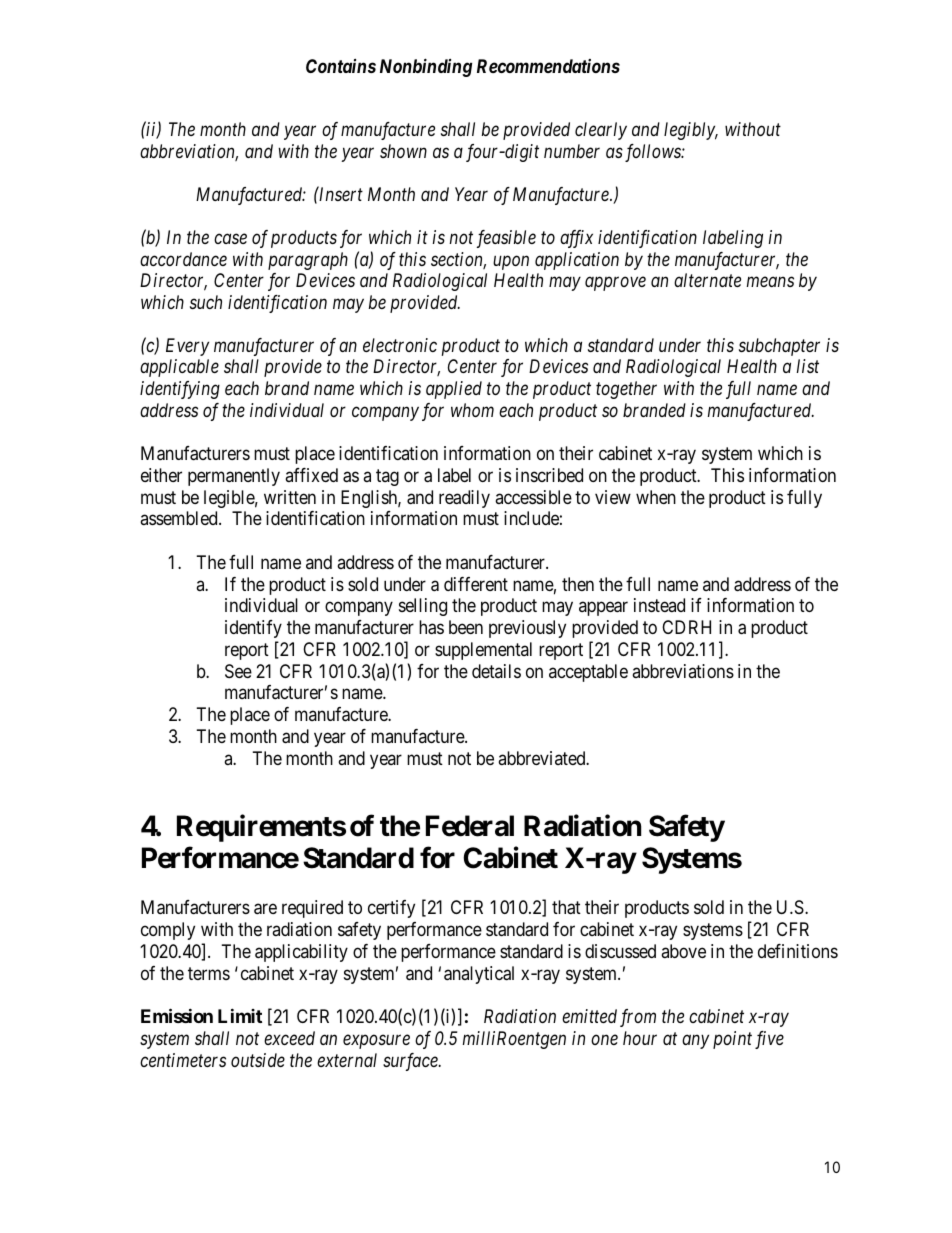 The width and height of the screenshot is (952, 1233). What do you see at coordinates (656, 497) in the screenshot?
I see `when` at bounding box center [656, 497].
